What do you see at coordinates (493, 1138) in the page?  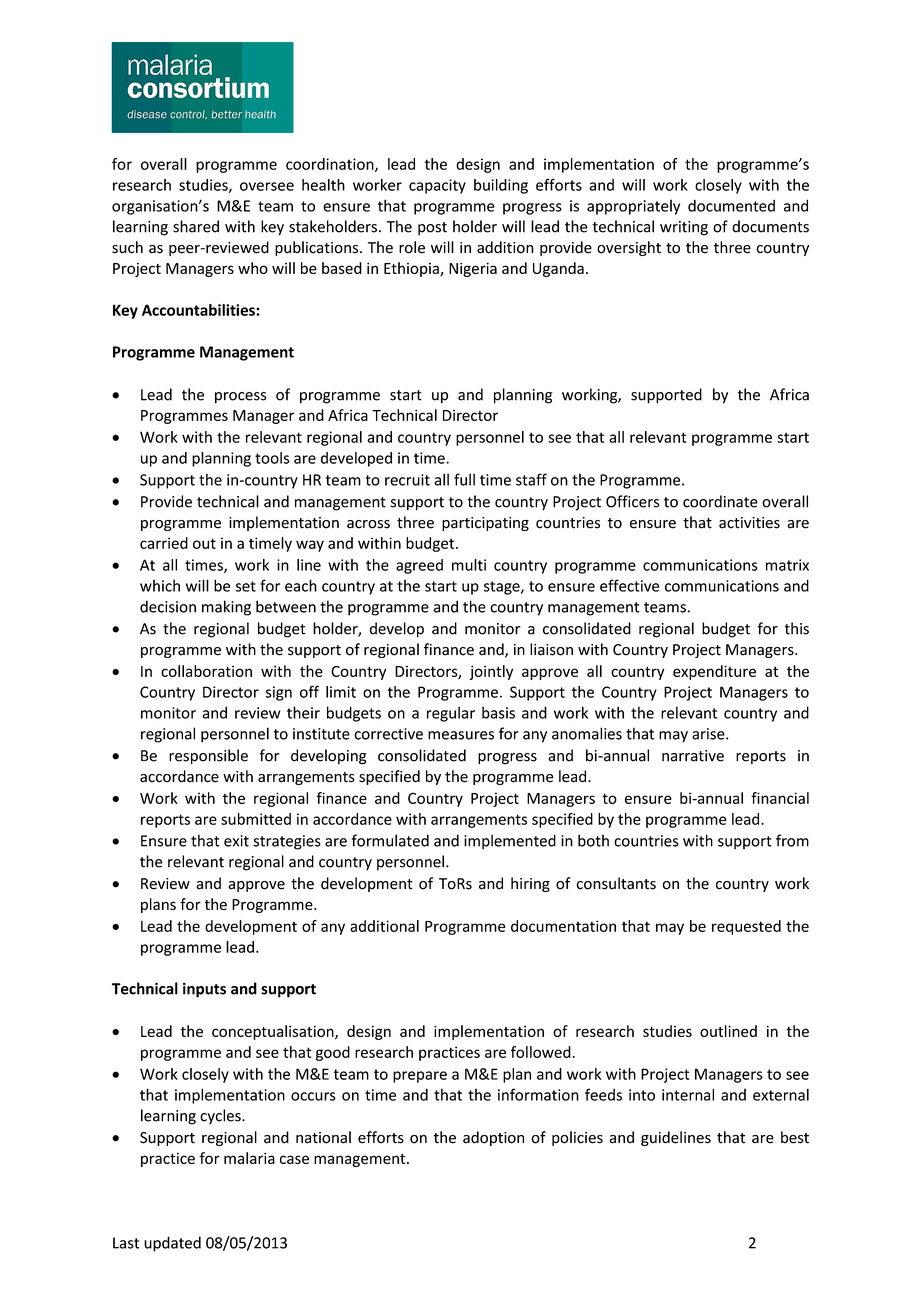 I see `adoption` at bounding box center [493, 1138].
